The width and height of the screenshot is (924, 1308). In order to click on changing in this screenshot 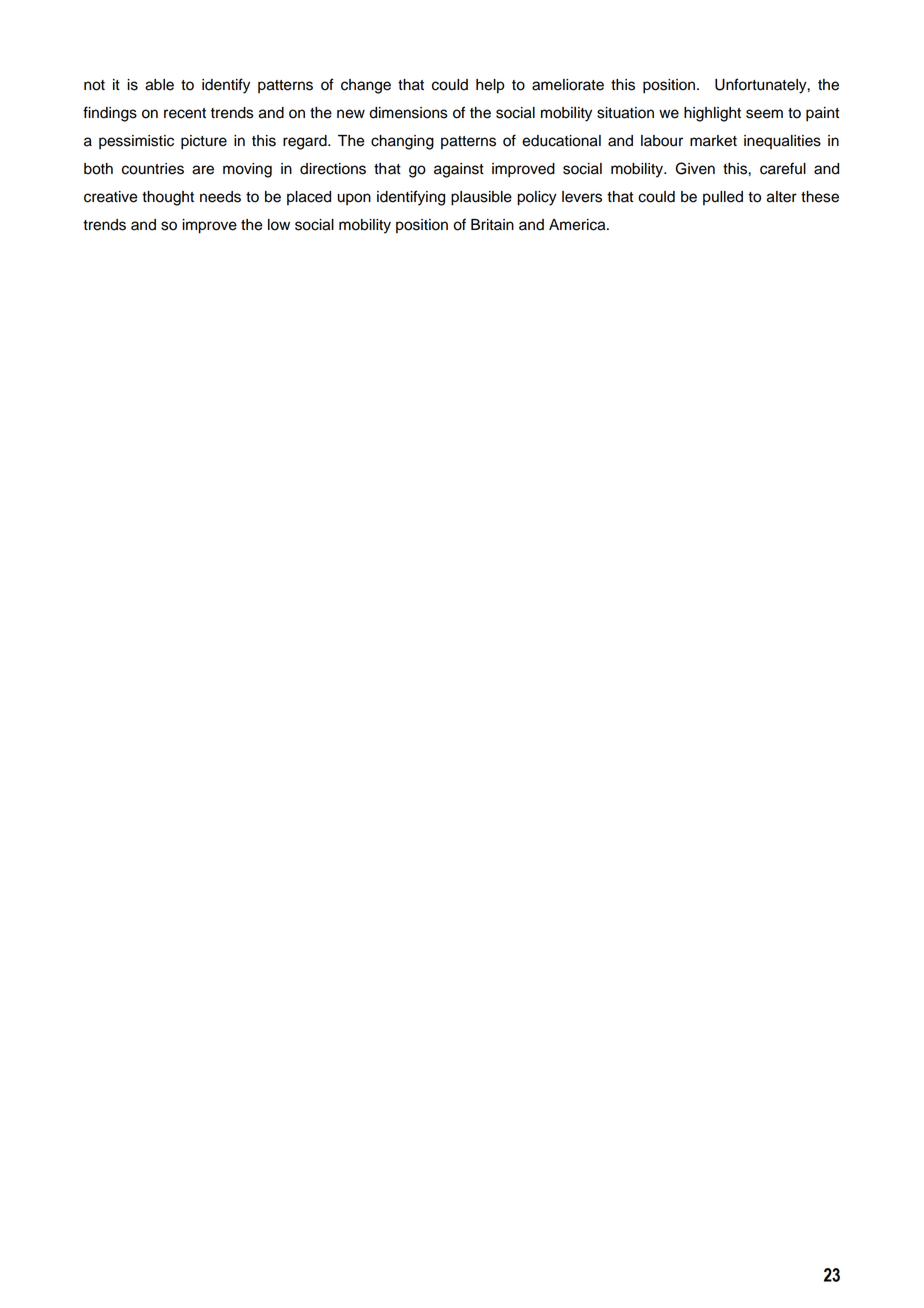, I will do `click(402, 142)`.
